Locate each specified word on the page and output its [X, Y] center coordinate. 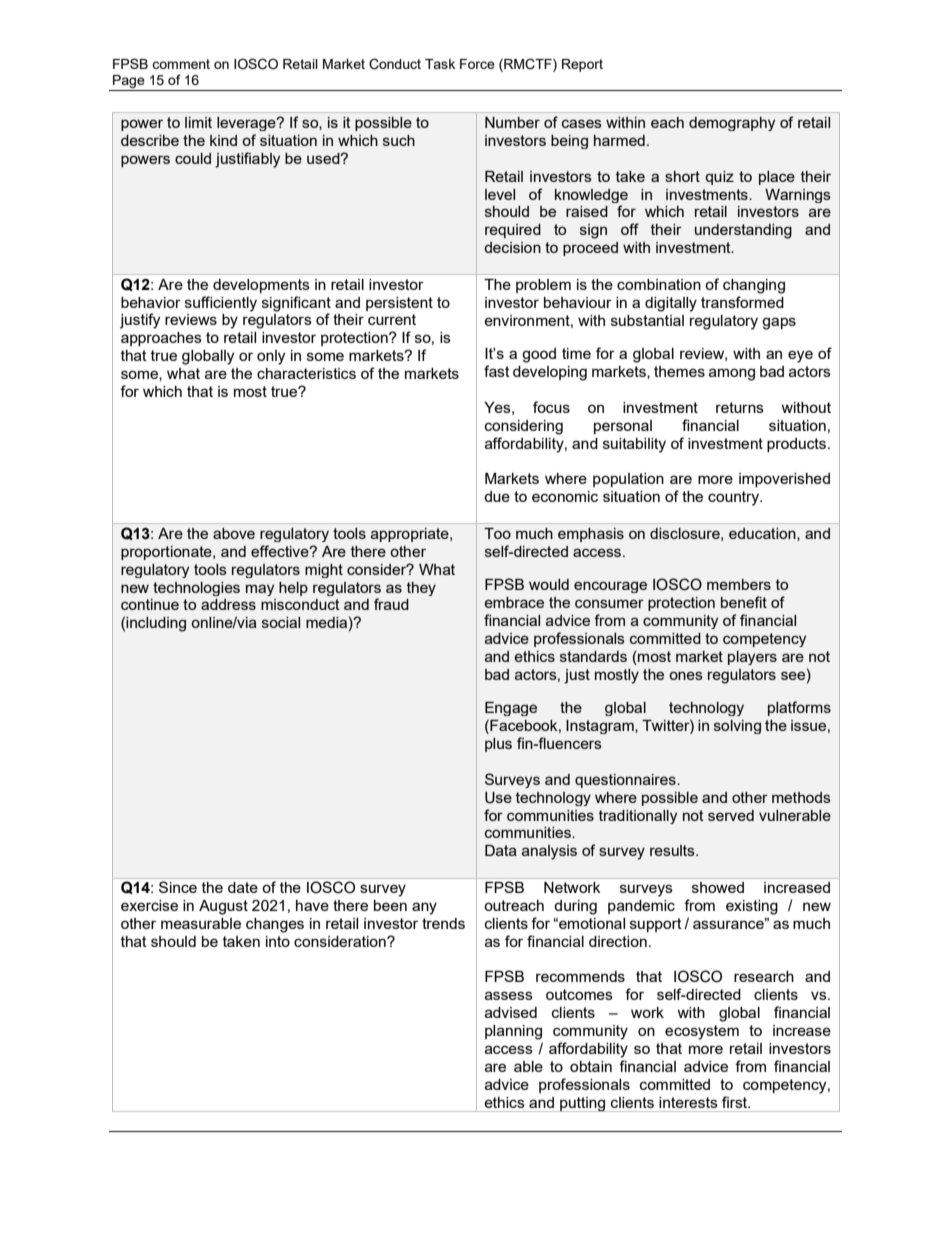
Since [178, 887]
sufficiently [221, 304]
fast [497, 371]
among [732, 374]
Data [501, 850]
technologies [196, 589]
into [278, 941]
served [731, 815]
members [739, 584]
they [421, 589]
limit [198, 122]
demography [732, 124]
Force [477, 64]
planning [513, 1032]
